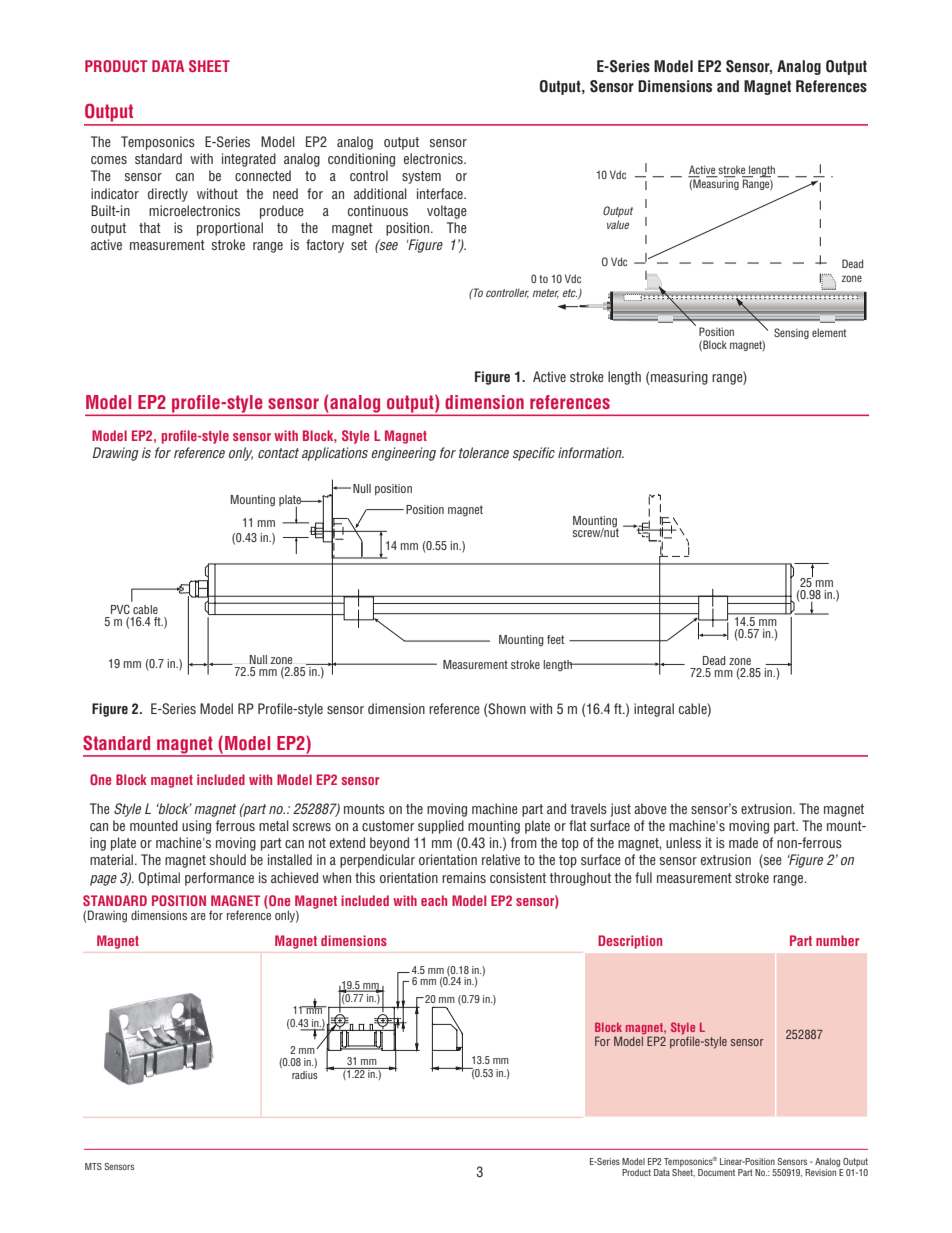 This page has height=1233, width=952. I want to click on Sensing, so click(791, 333).
